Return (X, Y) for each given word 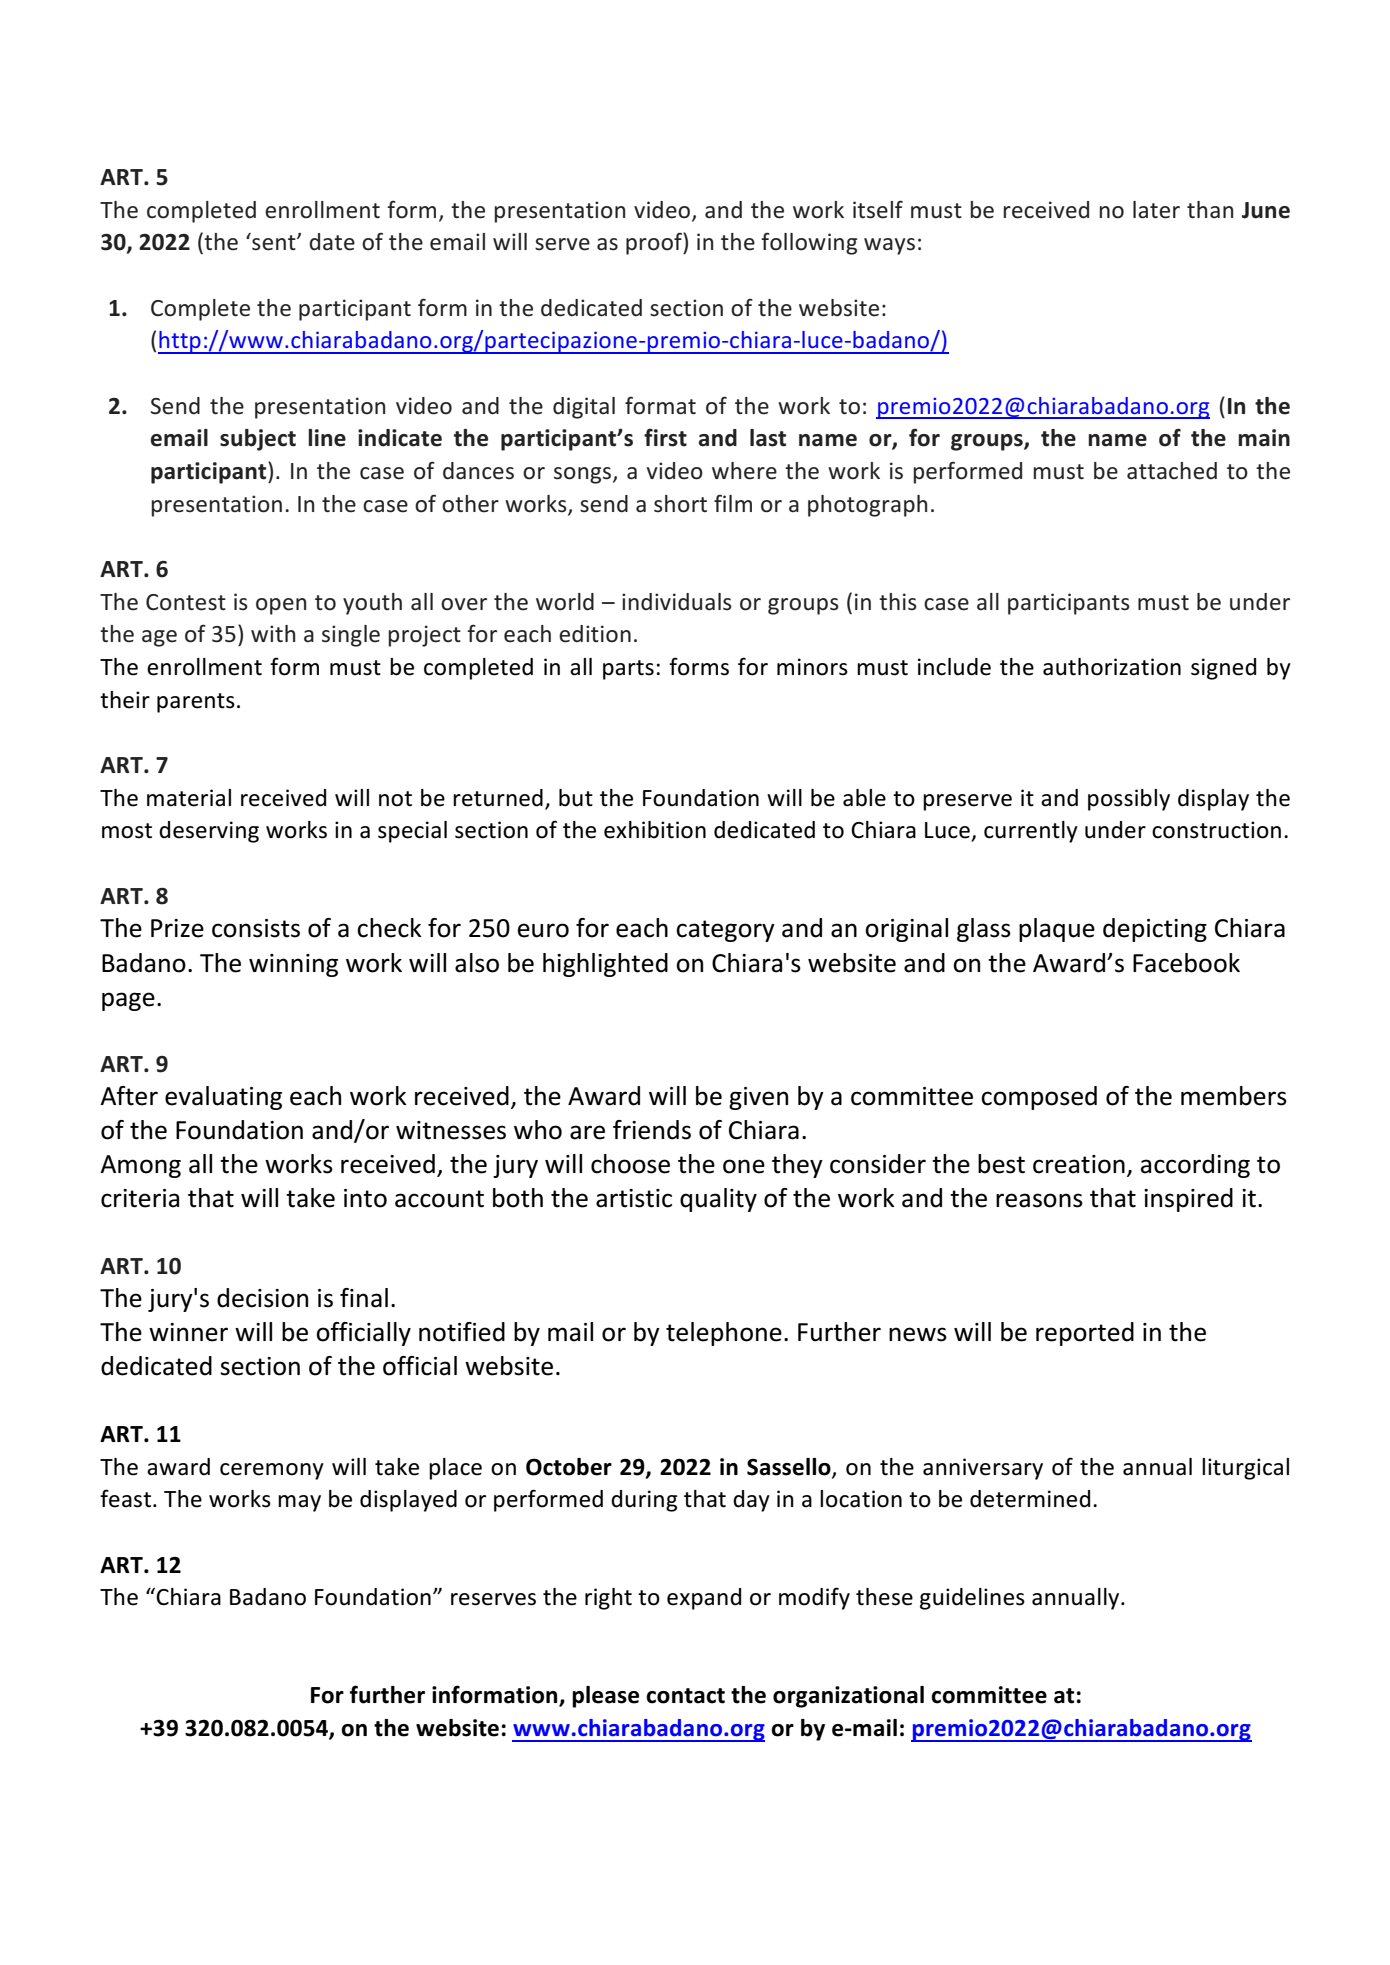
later (1156, 210)
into (365, 1198)
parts (628, 670)
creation (1079, 1164)
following (809, 243)
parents (196, 703)
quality (718, 1200)
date (332, 242)
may (299, 1503)
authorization (1112, 667)
